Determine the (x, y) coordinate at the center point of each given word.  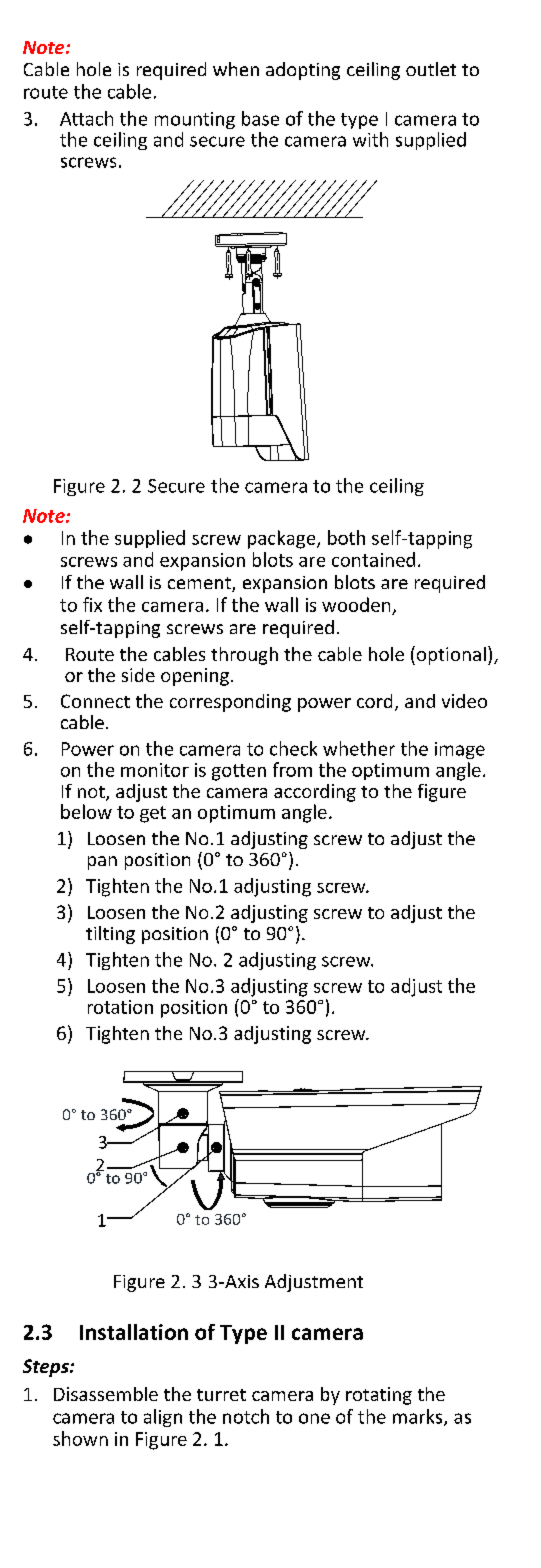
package (283, 539)
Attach (86, 118)
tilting (110, 935)
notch (246, 1416)
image (460, 750)
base (260, 118)
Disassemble (106, 1394)
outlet (431, 69)
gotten (239, 772)
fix (92, 604)
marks (419, 1417)
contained (373, 559)
